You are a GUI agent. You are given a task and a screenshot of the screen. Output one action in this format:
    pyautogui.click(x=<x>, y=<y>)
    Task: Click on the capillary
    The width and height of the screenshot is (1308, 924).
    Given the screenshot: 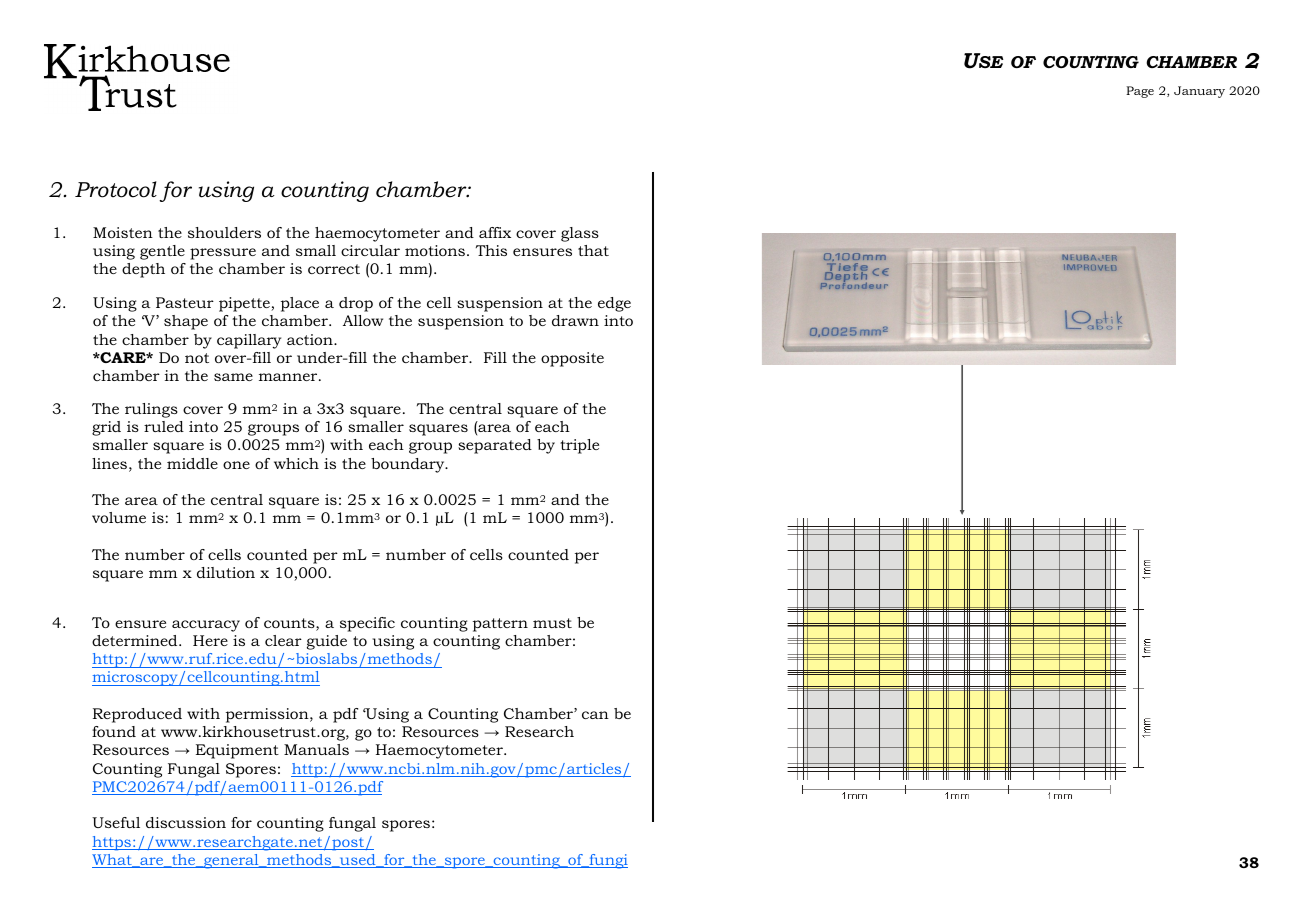 What is the action you would take?
    pyautogui.click(x=249, y=341)
